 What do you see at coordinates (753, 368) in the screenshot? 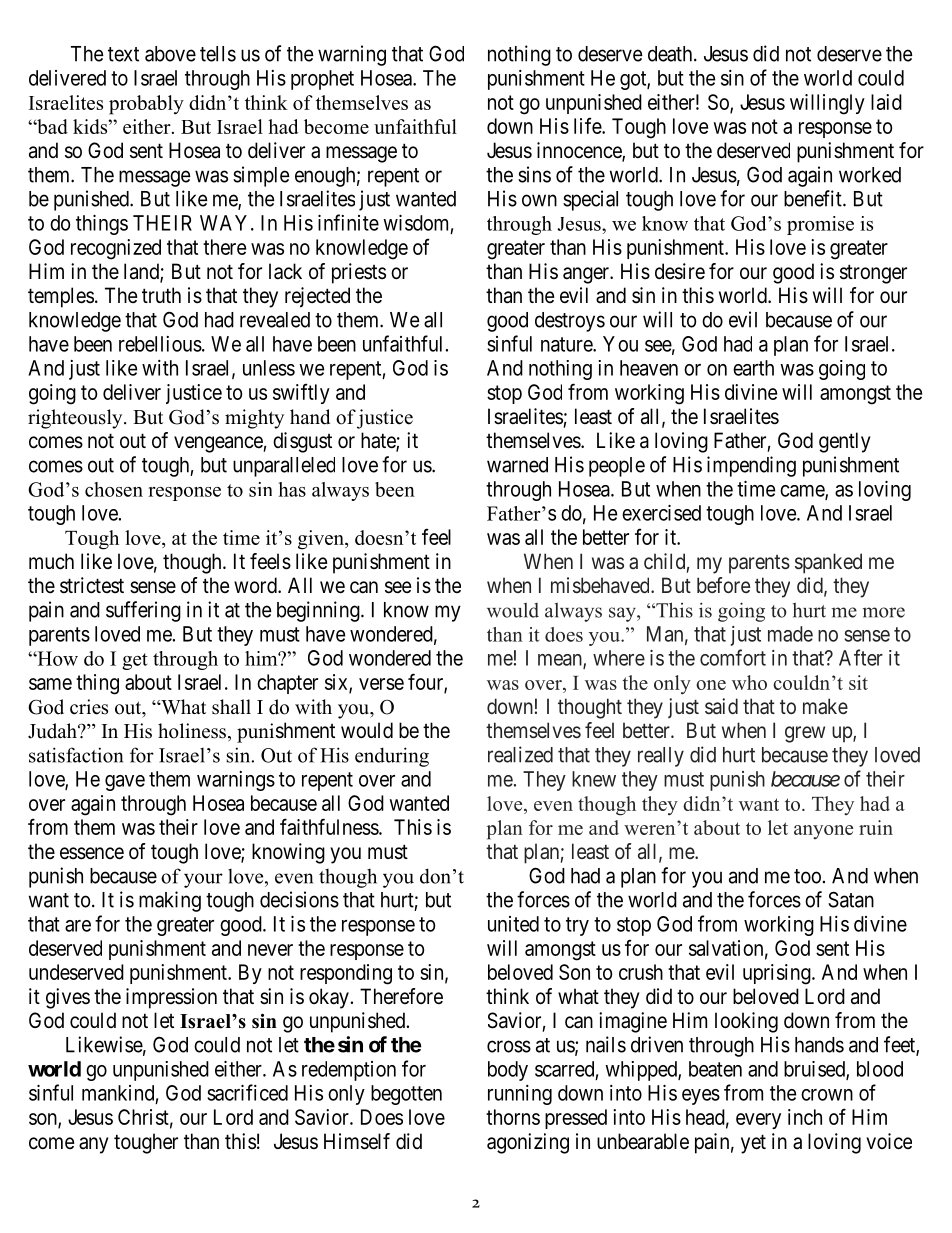
I see `earth` at bounding box center [753, 368].
